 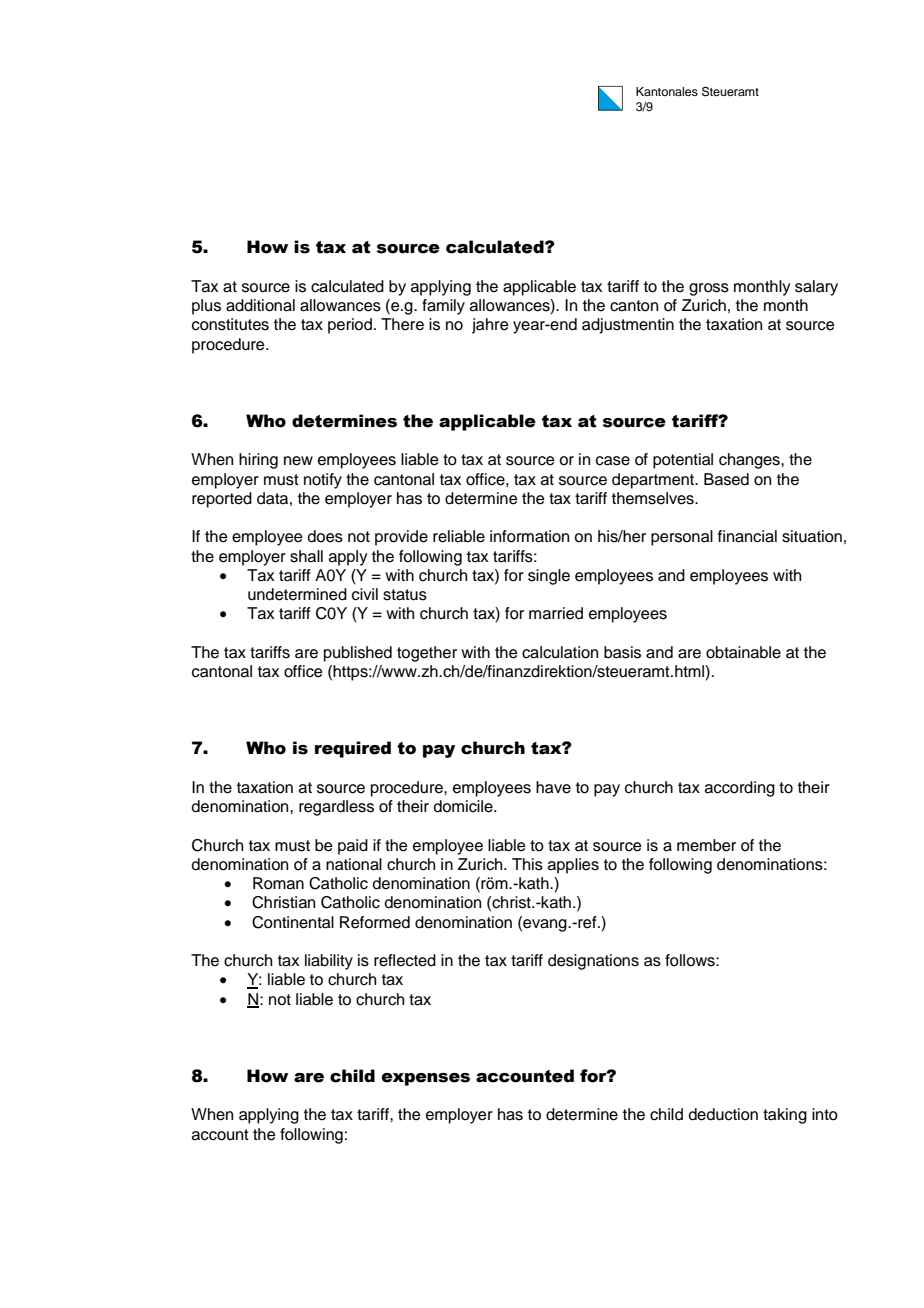 What do you see at coordinates (426, 1079) in the screenshot?
I see `expenses` at bounding box center [426, 1079].
